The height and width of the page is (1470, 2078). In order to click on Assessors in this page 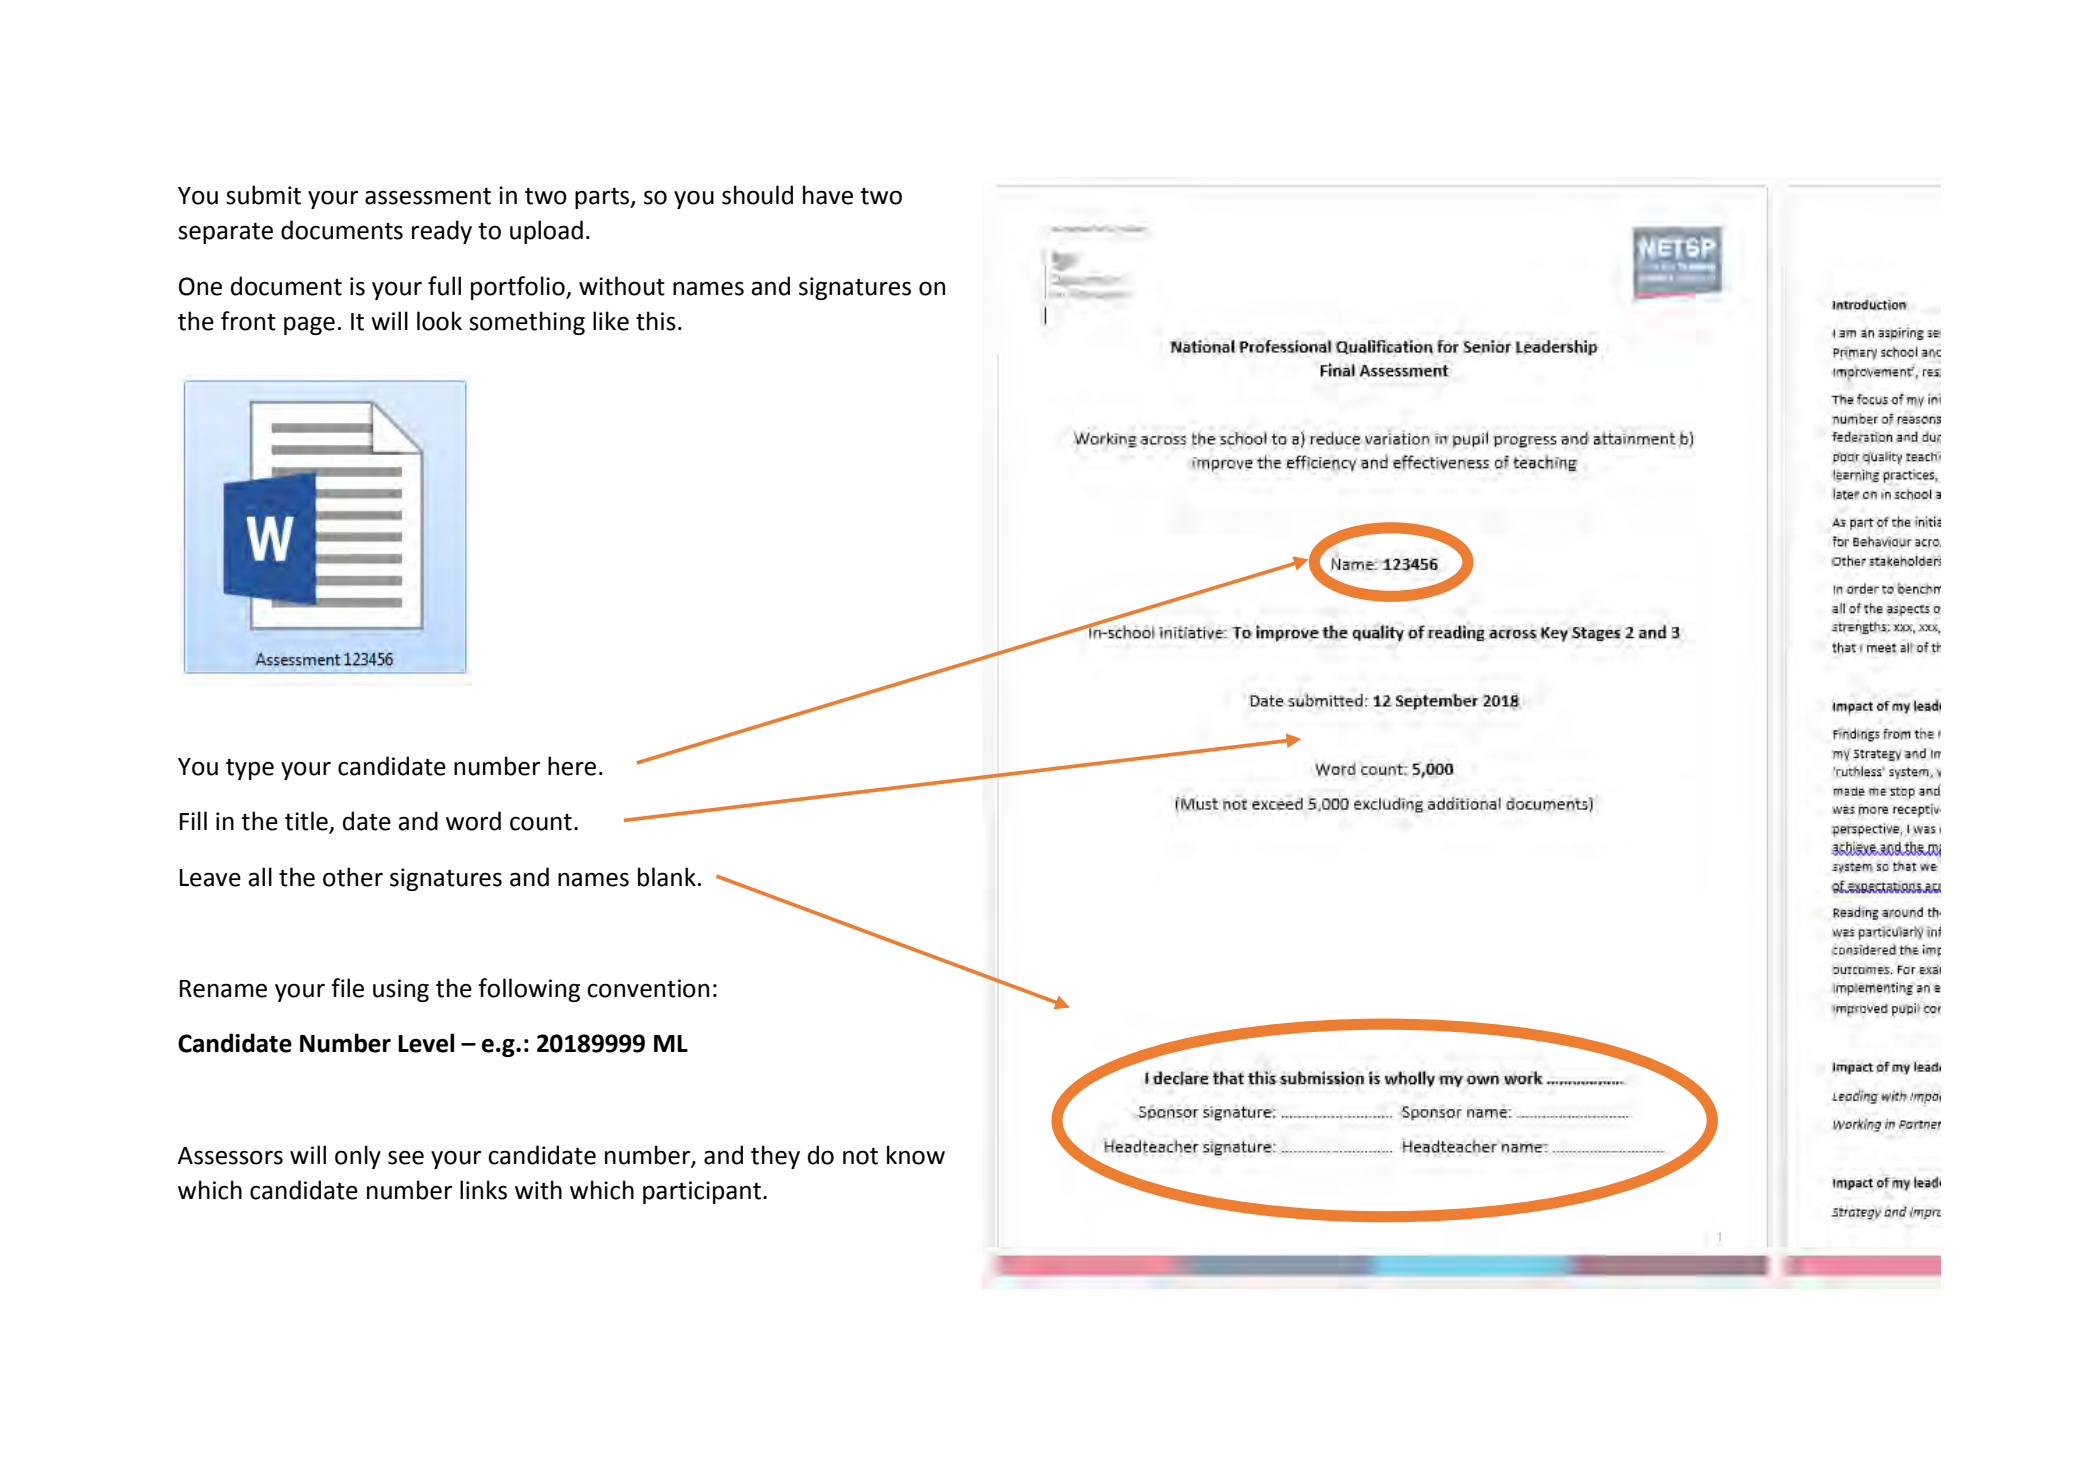, I will do `click(230, 1156)`.
